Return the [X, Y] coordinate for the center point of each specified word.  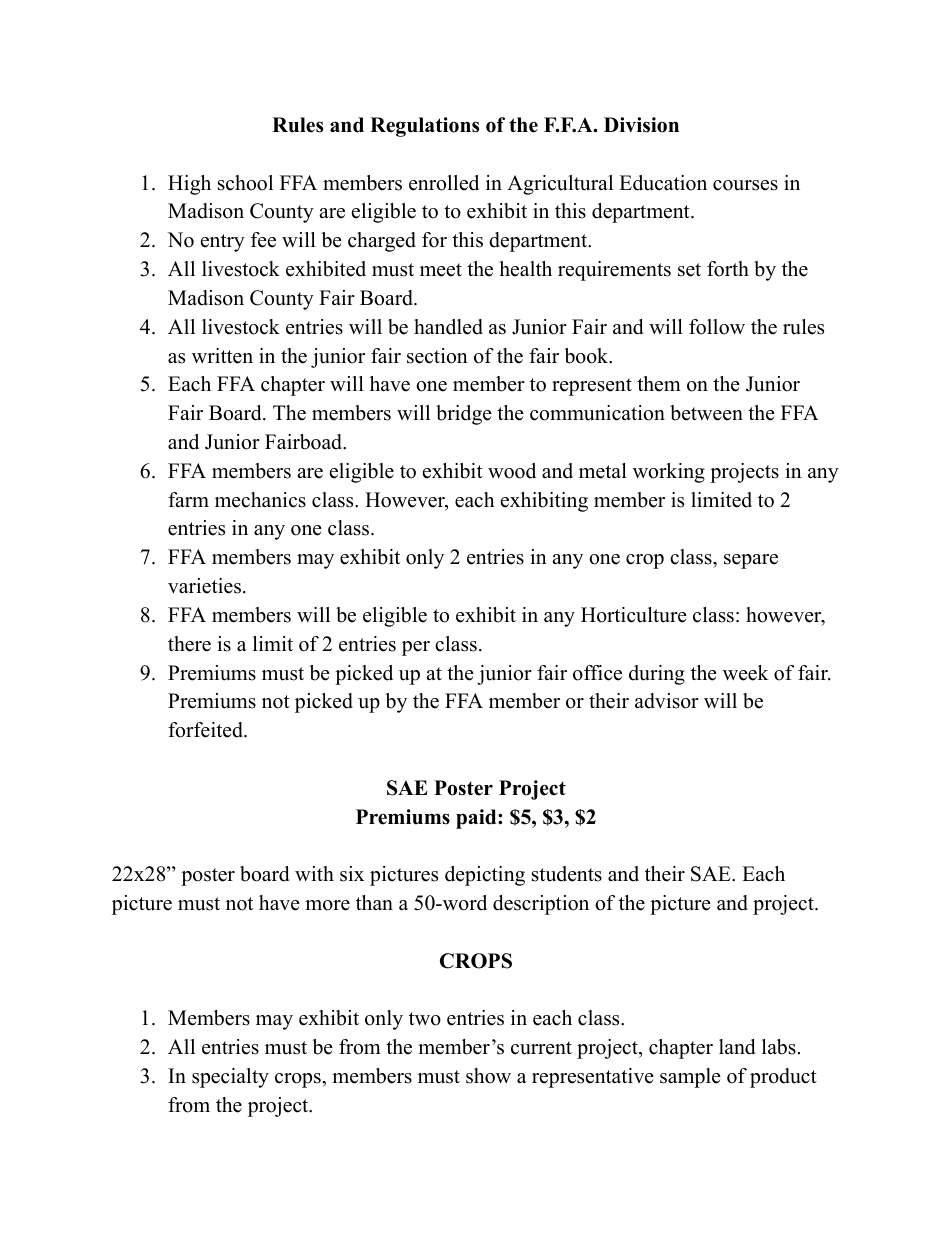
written [222, 356]
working [669, 473]
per [416, 648]
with [314, 873]
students [567, 874]
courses [745, 185]
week [746, 673]
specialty [230, 1078]
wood [512, 471]
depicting [485, 876]
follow [717, 327]
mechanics [260, 500]
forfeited [206, 730]
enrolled [444, 183]
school [245, 183]
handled [448, 327]
